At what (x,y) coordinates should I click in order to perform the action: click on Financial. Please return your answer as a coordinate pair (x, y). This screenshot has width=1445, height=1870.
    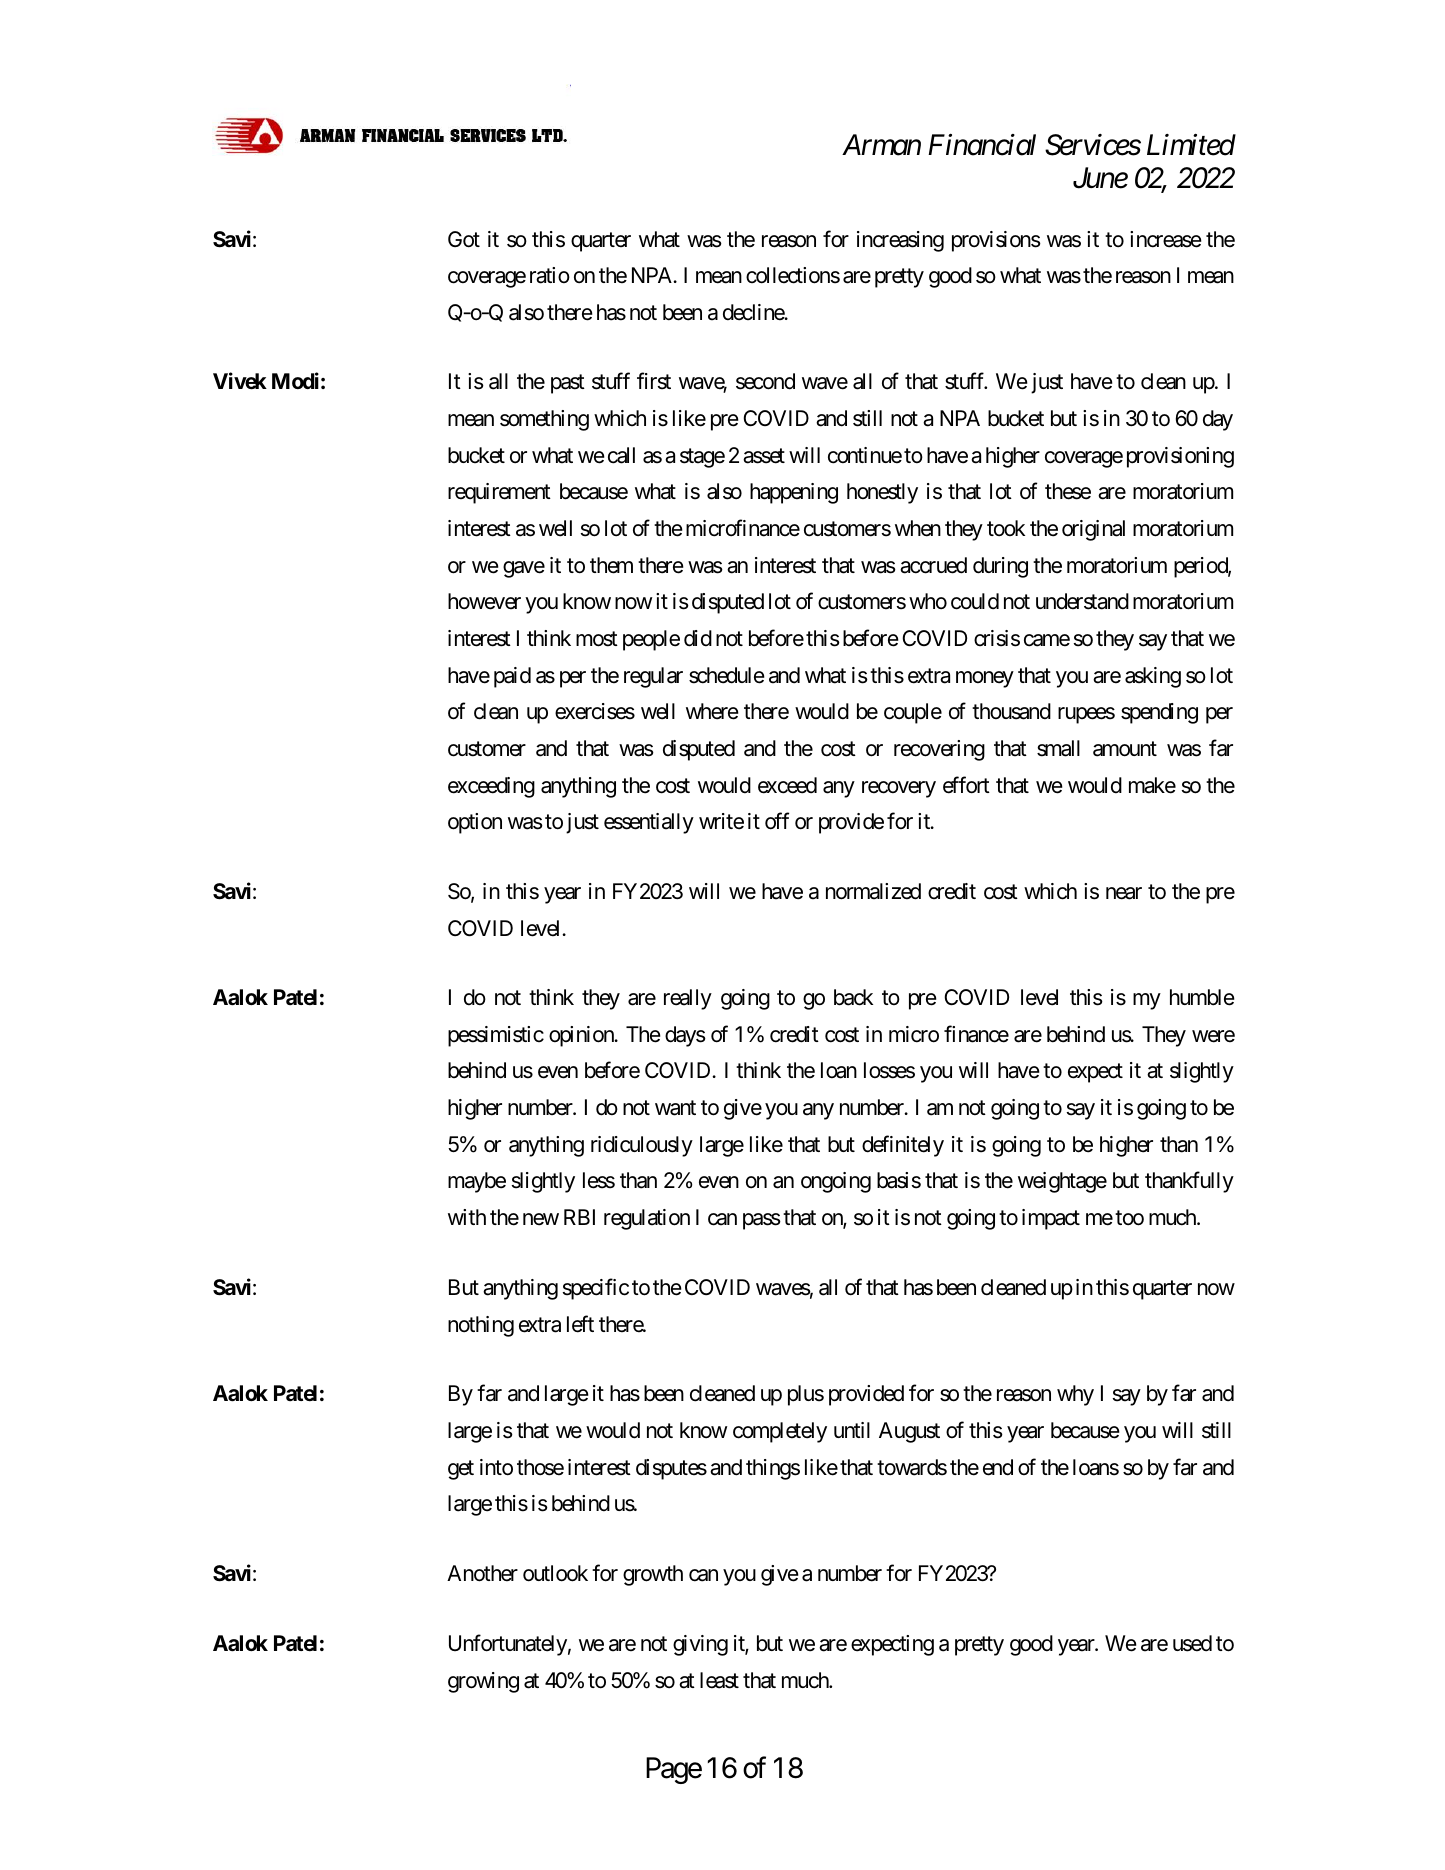
    Looking at the image, I should click on (982, 145).
